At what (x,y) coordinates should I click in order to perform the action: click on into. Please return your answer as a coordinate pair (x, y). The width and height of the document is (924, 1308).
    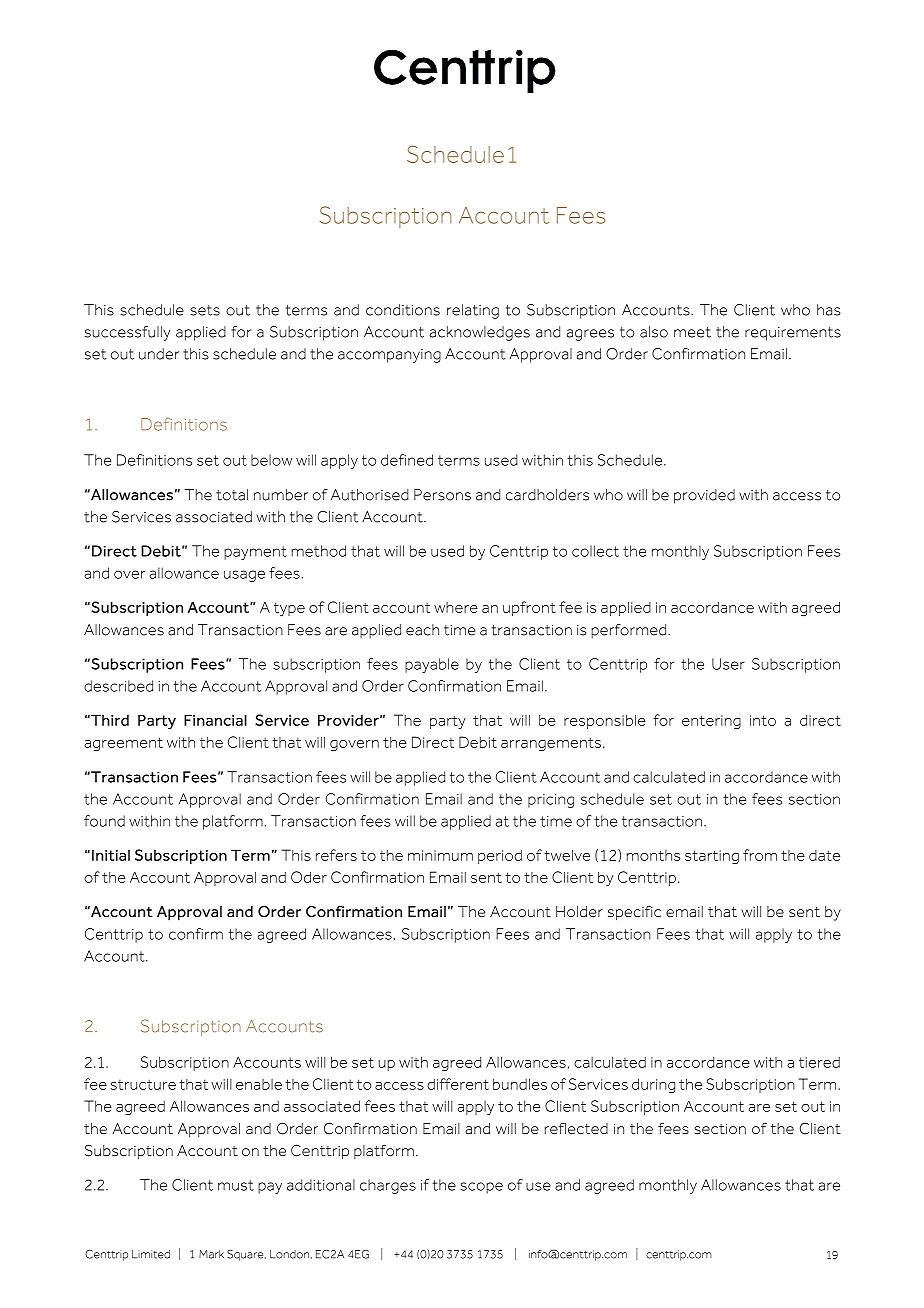
    Looking at the image, I should click on (763, 720).
